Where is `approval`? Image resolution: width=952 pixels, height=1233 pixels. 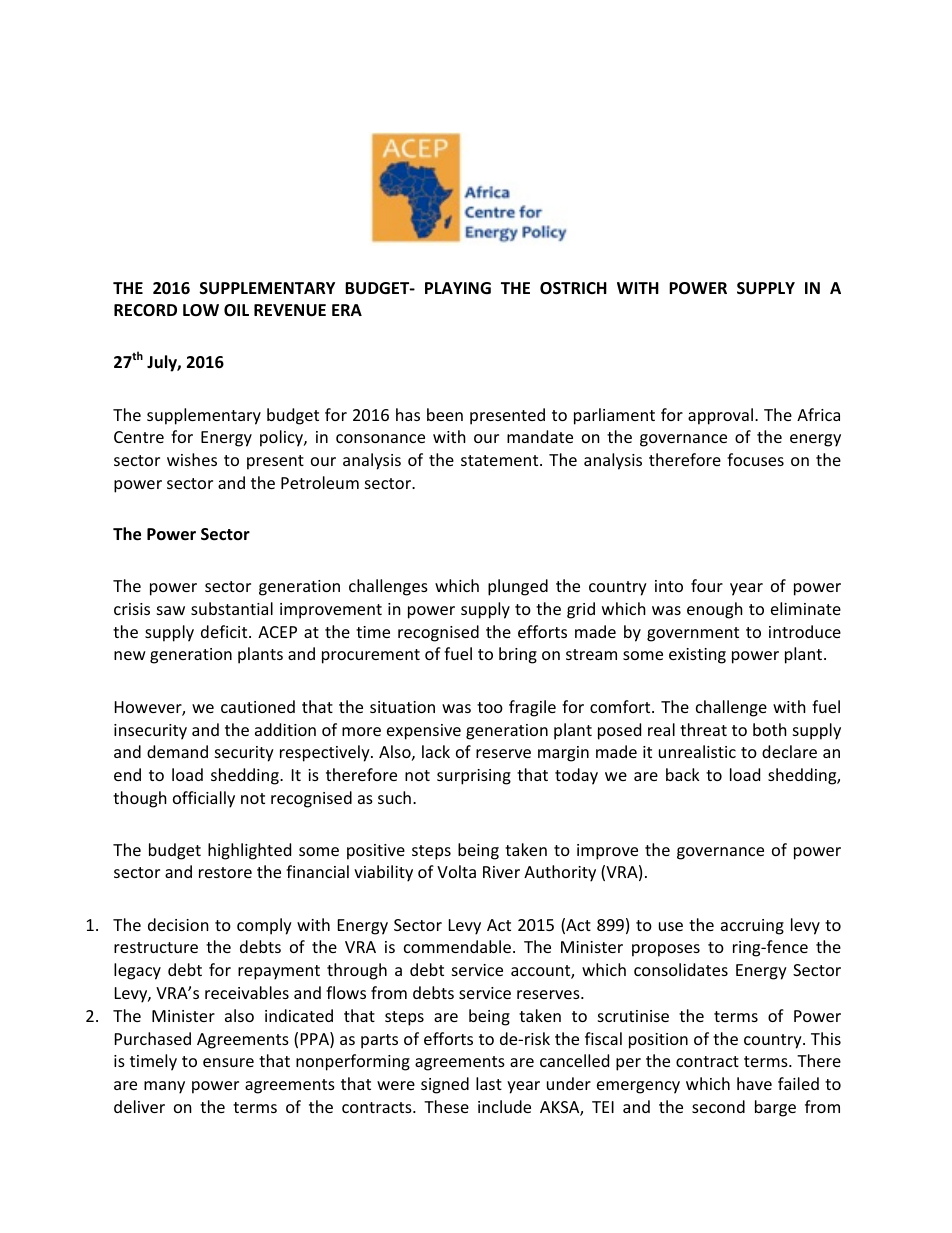 approval is located at coordinates (720, 416).
